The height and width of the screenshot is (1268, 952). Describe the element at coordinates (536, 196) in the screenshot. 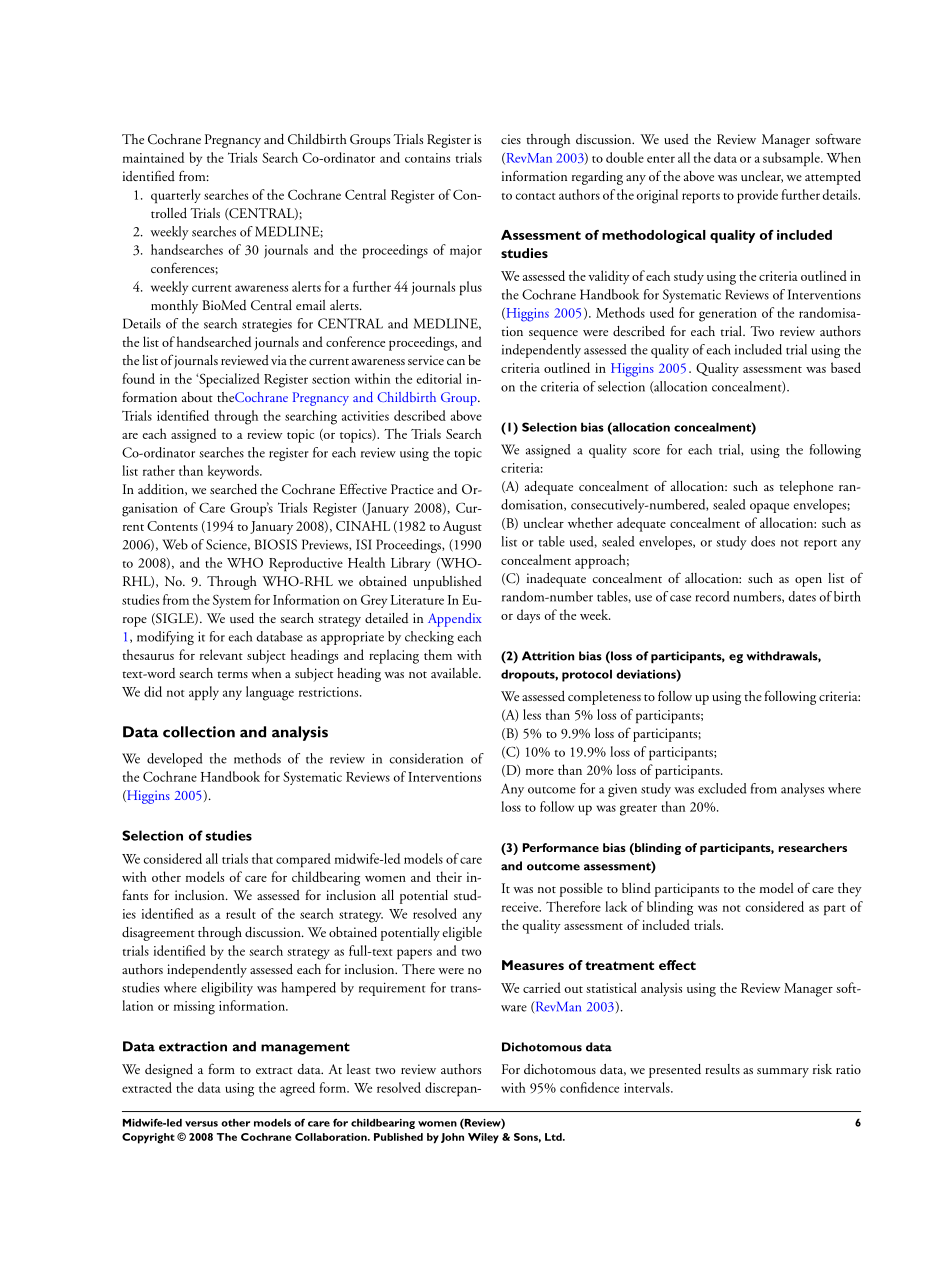

I see `contact` at that location.
